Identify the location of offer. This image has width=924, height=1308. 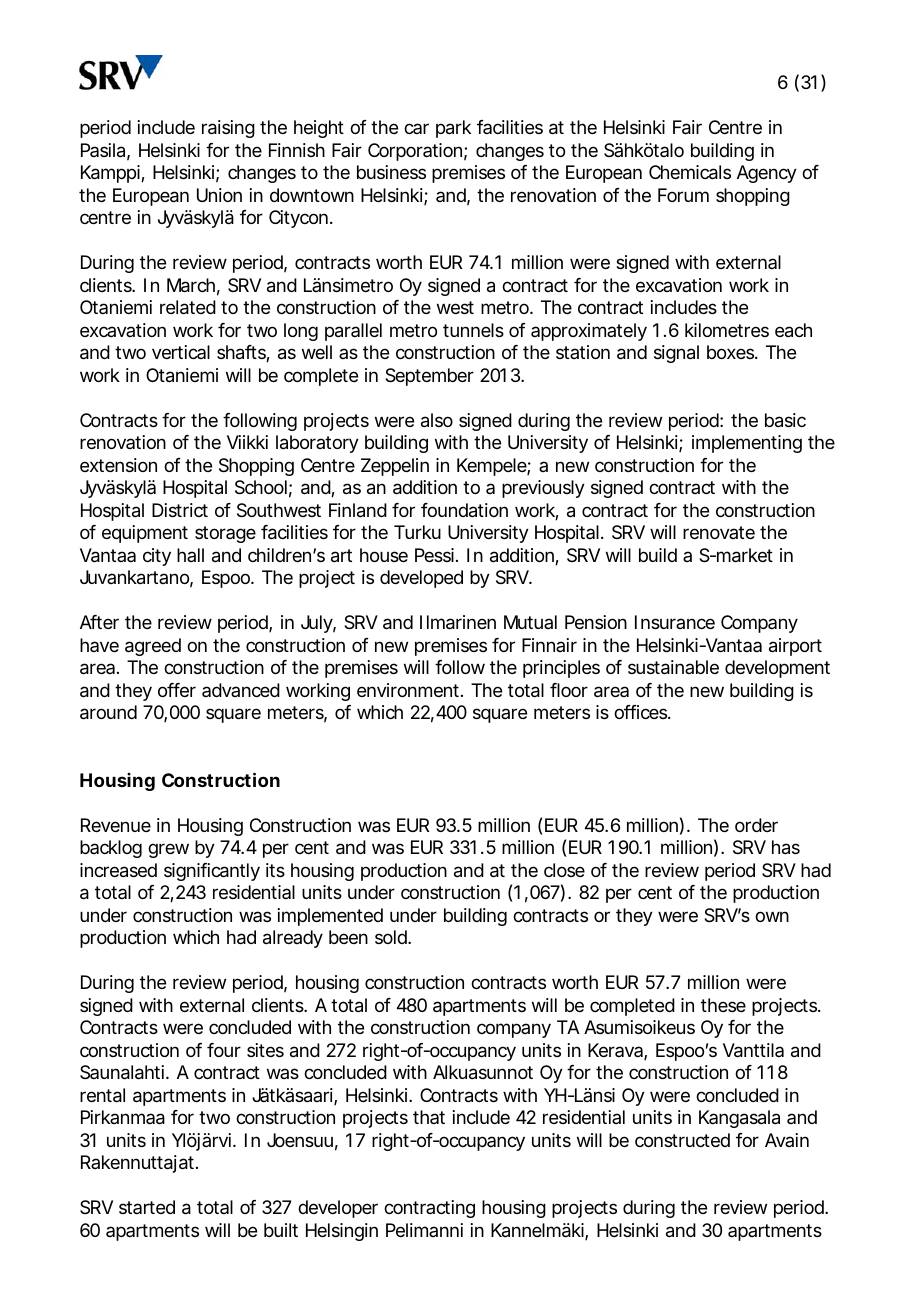
(177, 690).
